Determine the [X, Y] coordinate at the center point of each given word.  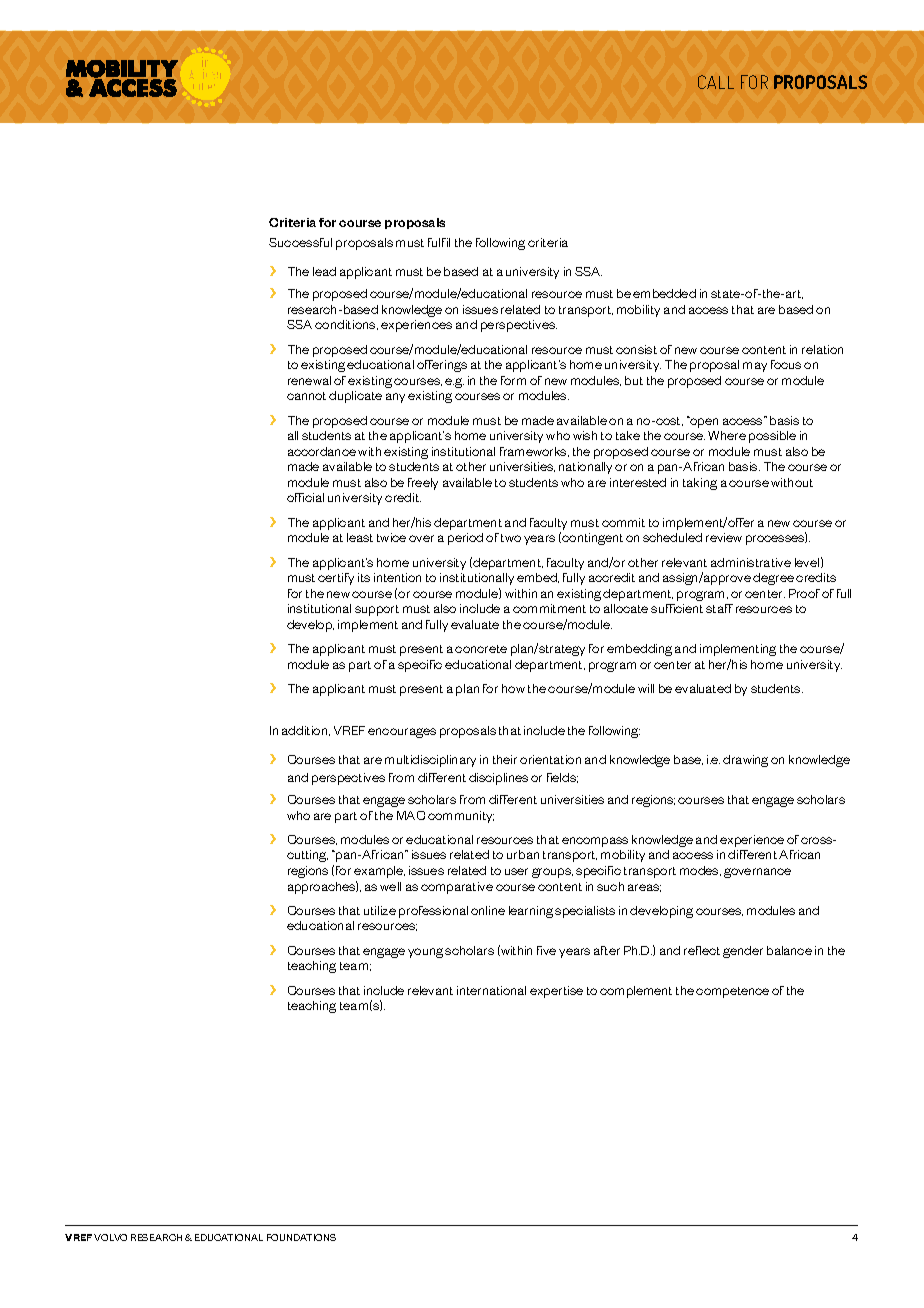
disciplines [498, 779]
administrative [751, 562]
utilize [380, 910]
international [491, 990]
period [465, 539]
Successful [300, 242]
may [755, 367]
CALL [716, 82]
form [513, 380]
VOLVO [110, 1237]
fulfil [439, 242]
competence [732, 992]
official [305, 497]
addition [306, 731]
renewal [309, 380]
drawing [745, 761]
